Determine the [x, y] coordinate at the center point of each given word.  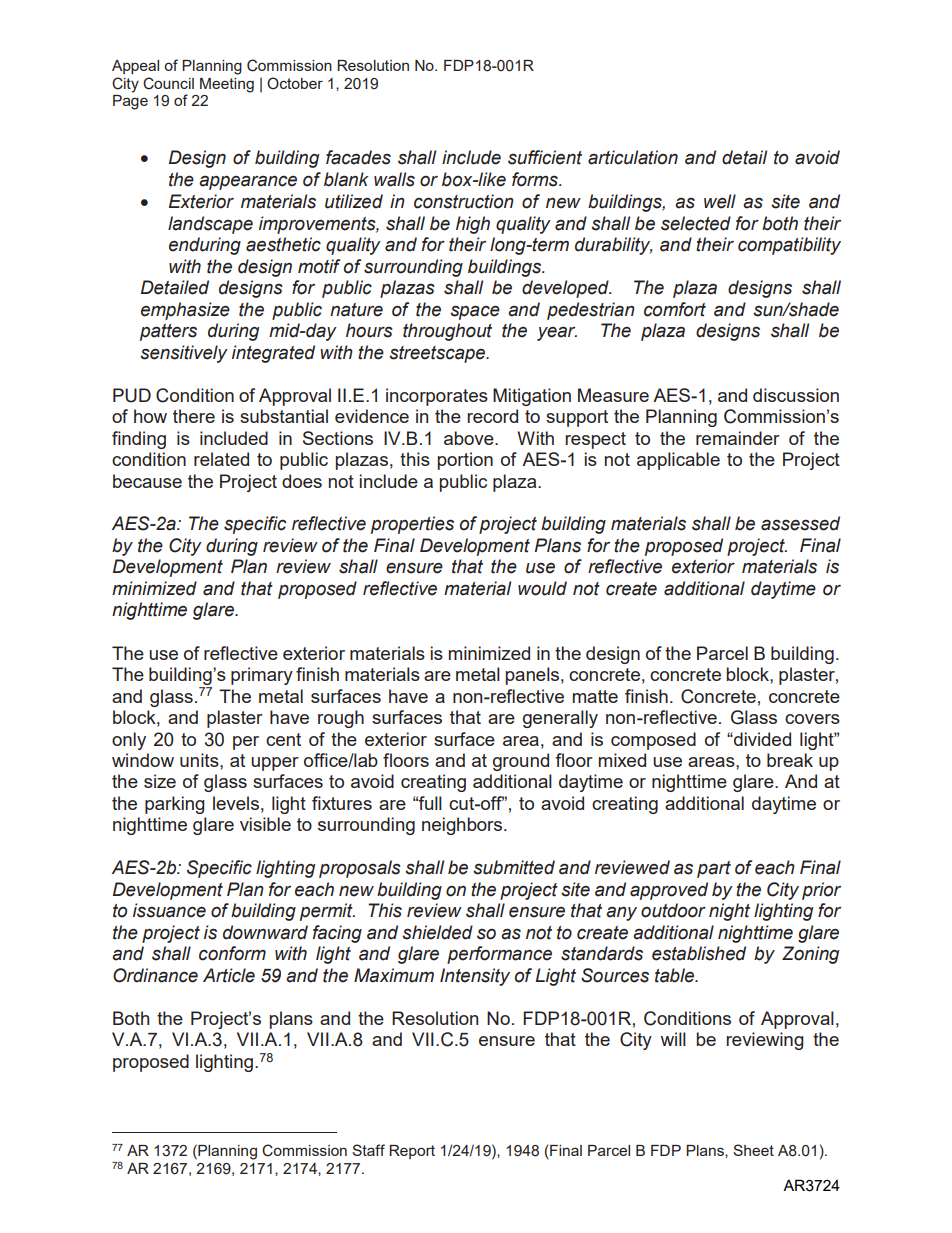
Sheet [753, 1150]
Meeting [227, 85]
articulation [633, 157]
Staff [368, 1150]
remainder [738, 438]
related [221, 459]
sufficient [545, 157]
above [470, 438]
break [790, 760]
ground [521, 762]
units [200, 760]
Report [412, 1152]
